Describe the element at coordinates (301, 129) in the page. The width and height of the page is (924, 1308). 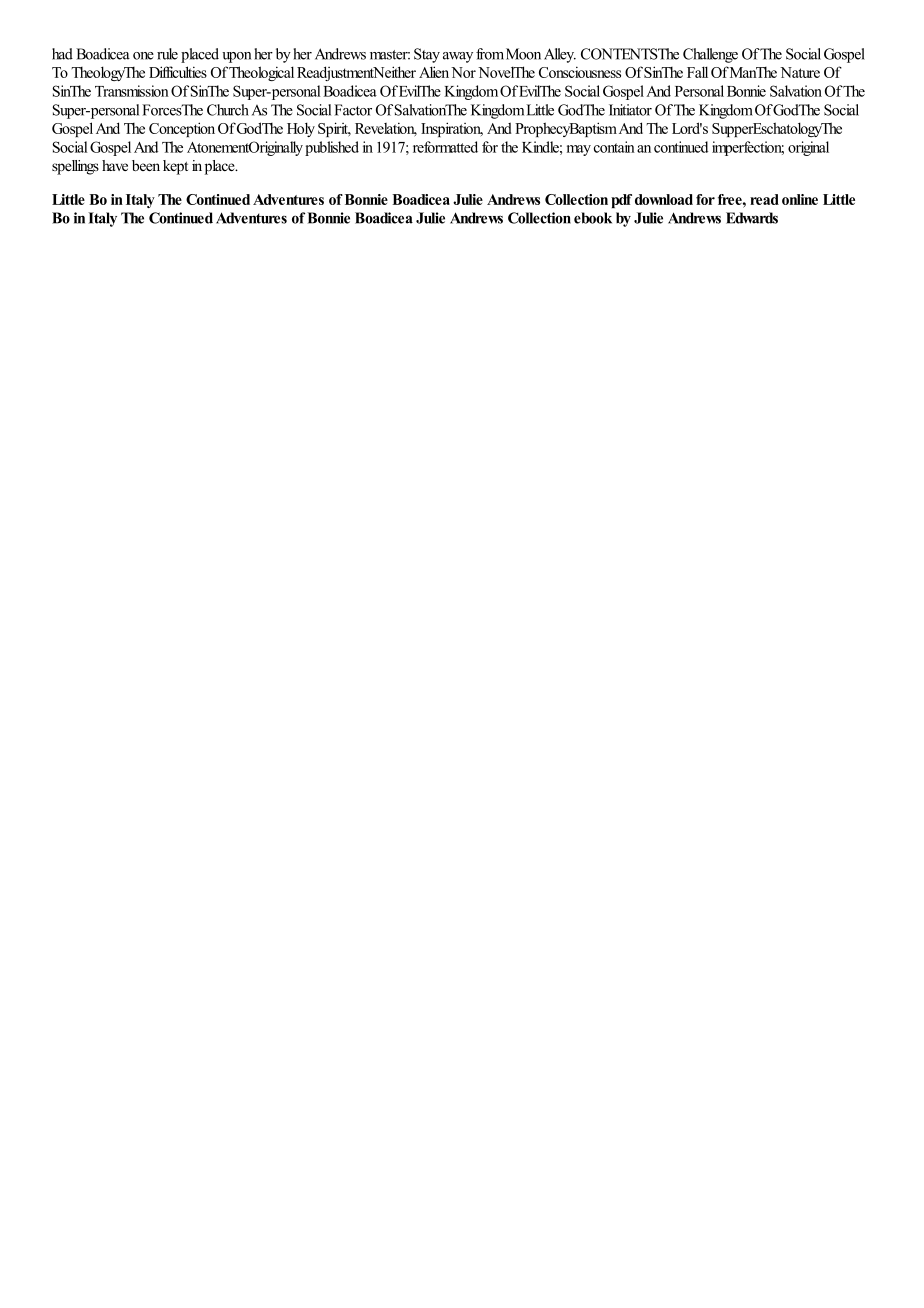
I see `Holy` at that location.
